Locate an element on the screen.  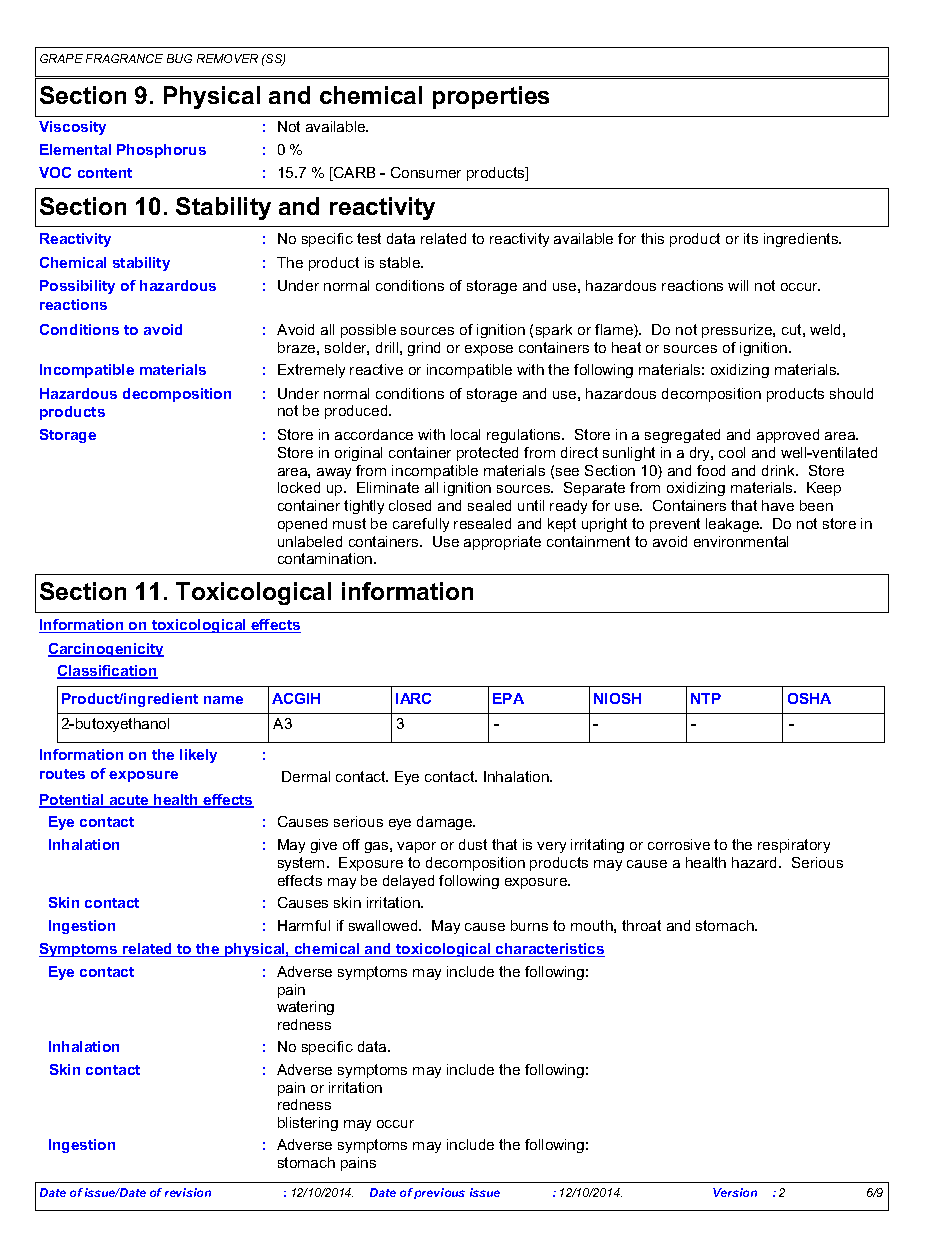
properties is located at coordinates (491, 97).
